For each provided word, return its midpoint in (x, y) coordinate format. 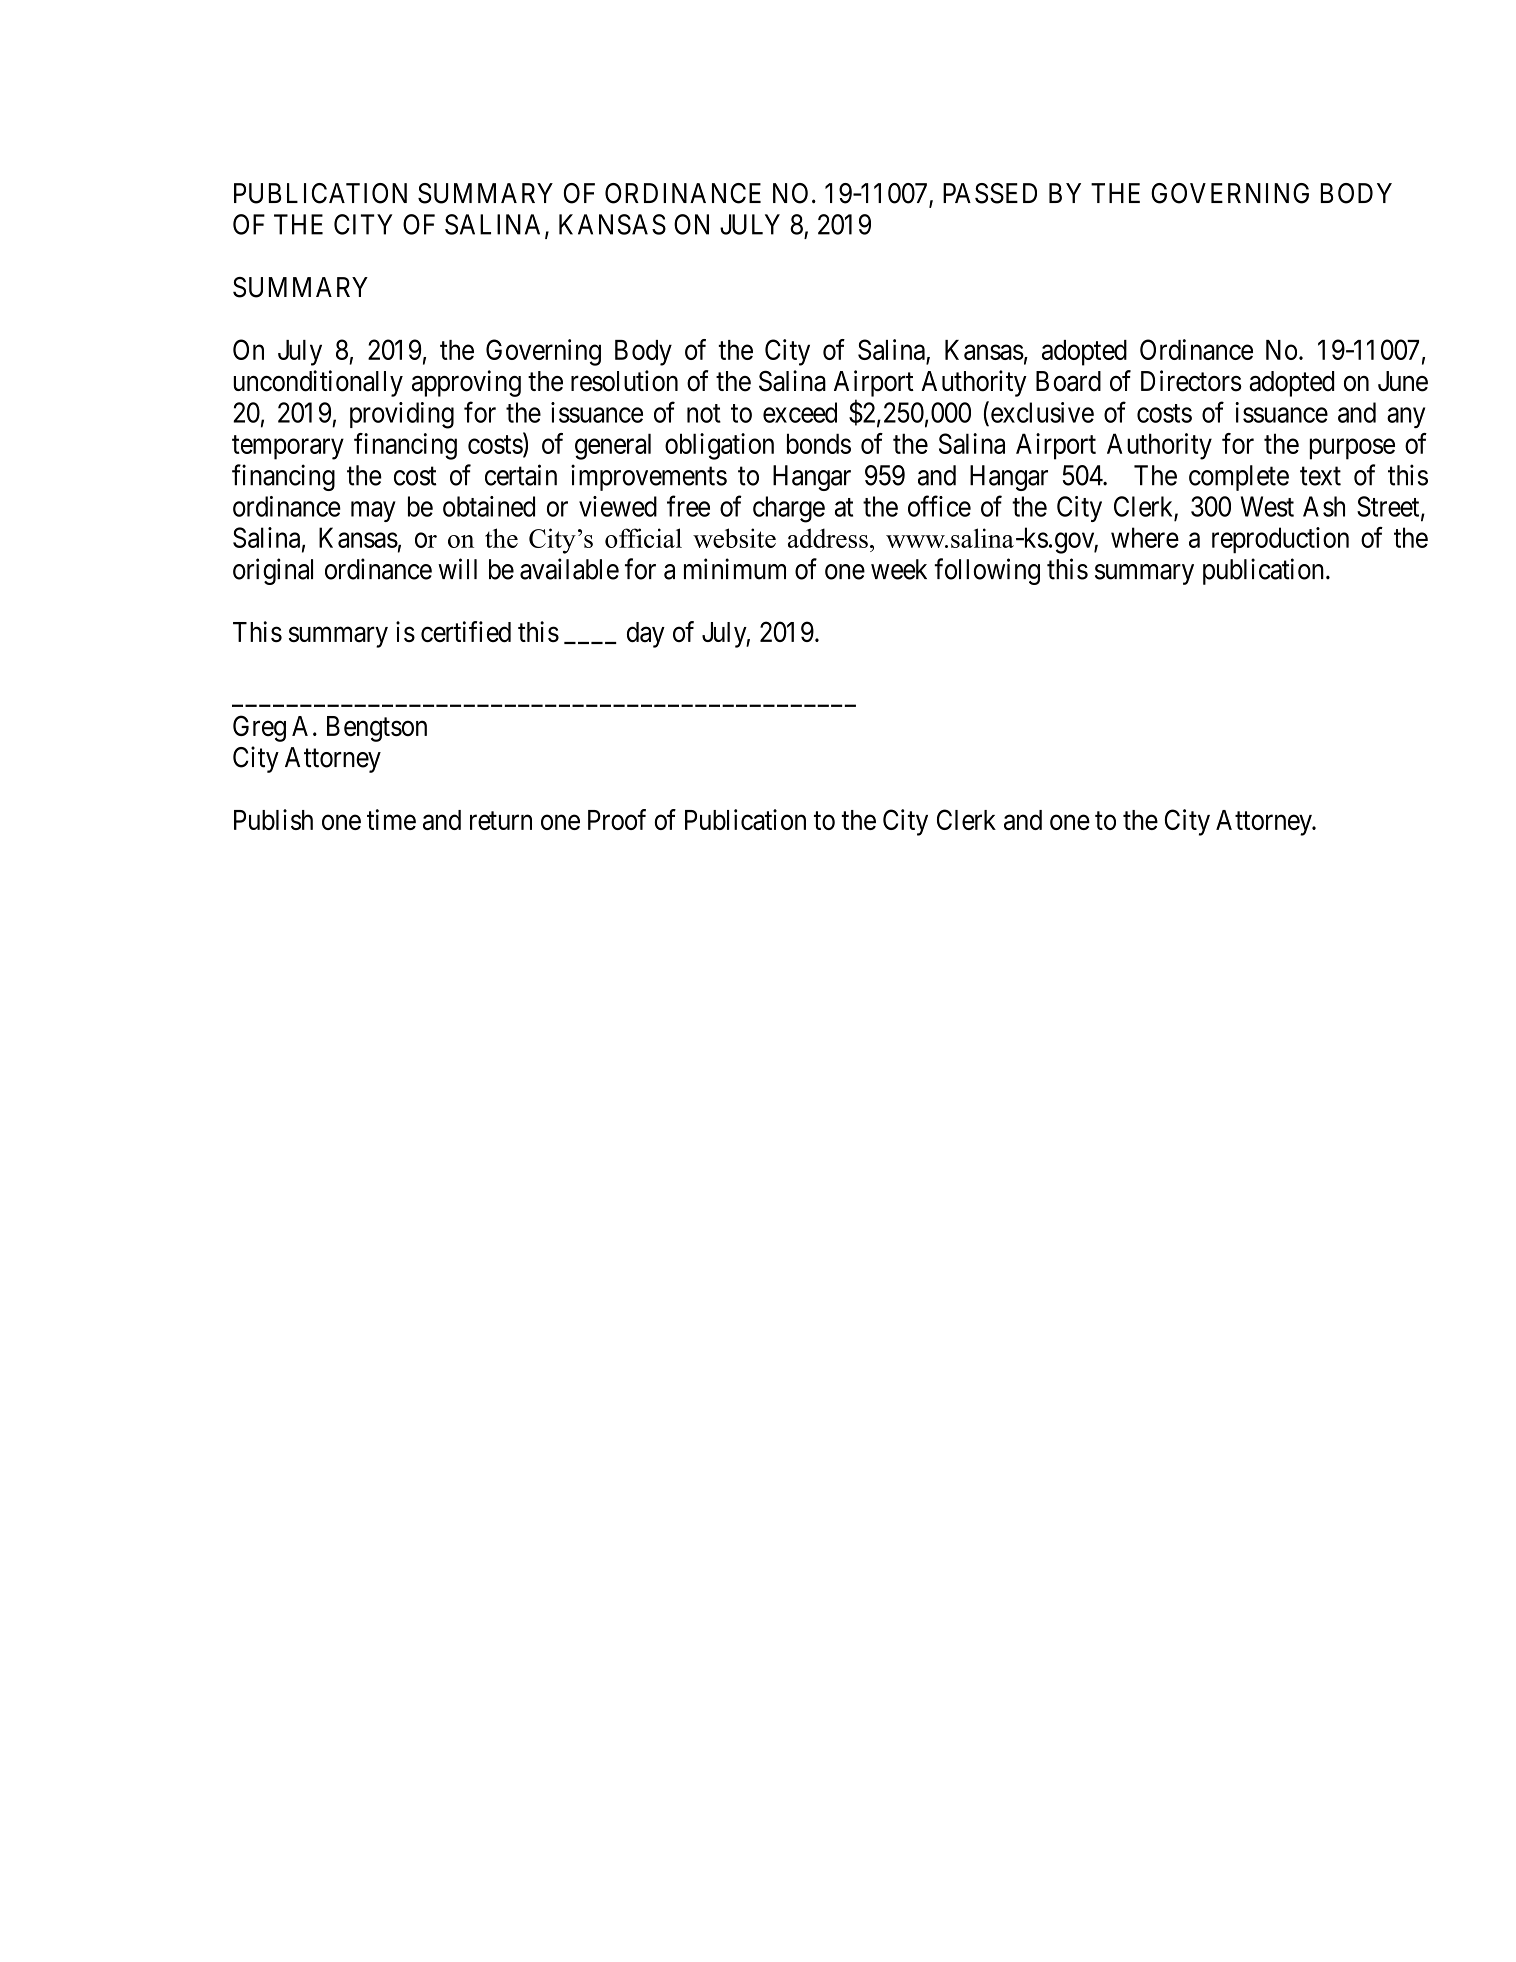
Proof (617, 819)
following (987, 571)
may (373, 511)
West (1267, 506)
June (1403, 381)
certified (466, 631)
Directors (1191, 381)
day (646, 635)
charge (789, 509)
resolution (624, 381)
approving (466, 383)
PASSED (990, 193)
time (391, 819)
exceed (800, 412)
